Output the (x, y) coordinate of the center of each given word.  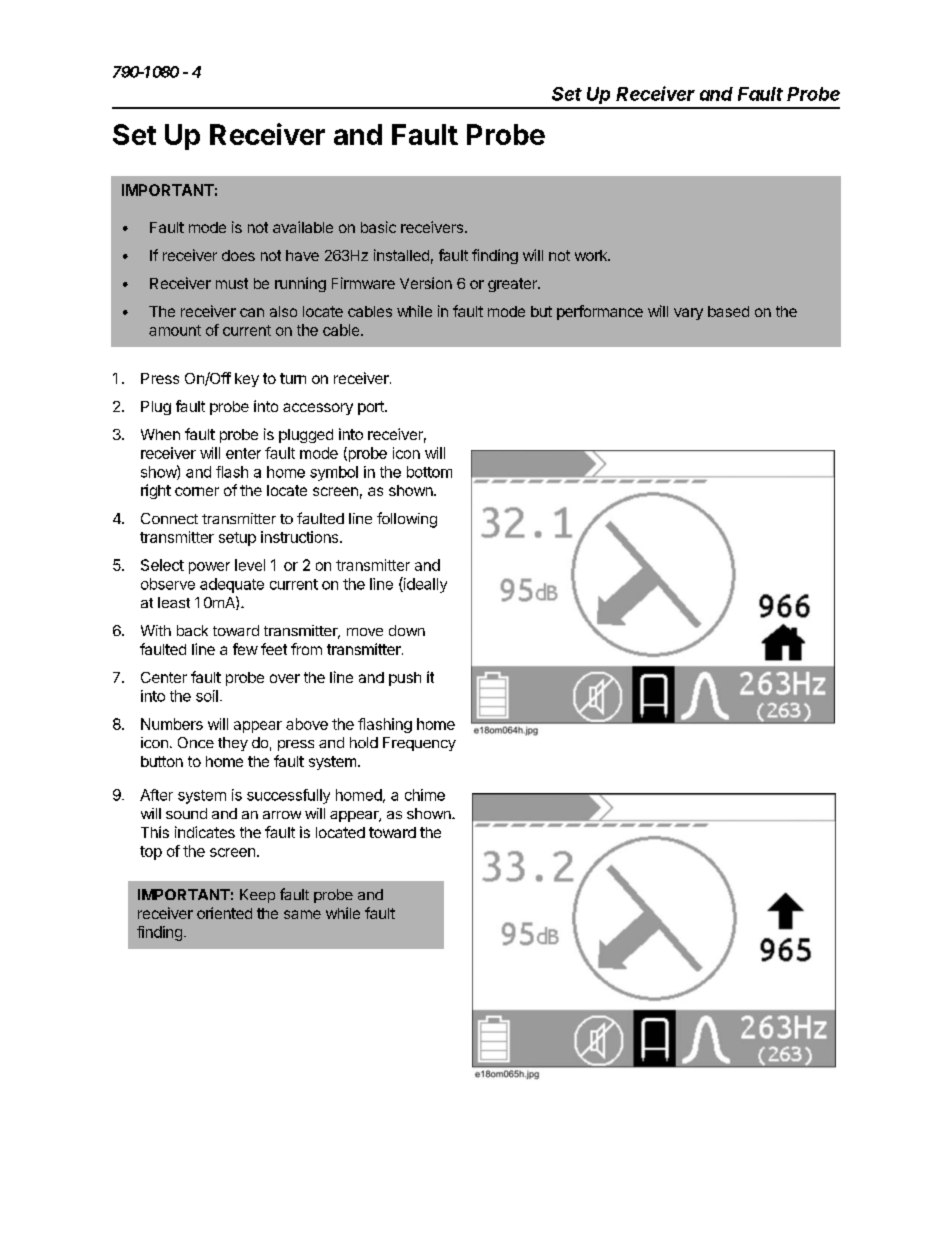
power (209, 568)
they (233, 744)
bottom (429, 472)
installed (401, 255)
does (238, 255)
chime (425, 795)
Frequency (419, 744)
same (302, 914)
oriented (224, 913)
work (592, 255)
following (407, 520)
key (247, 380)
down (407, 630)
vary (688, 314)
